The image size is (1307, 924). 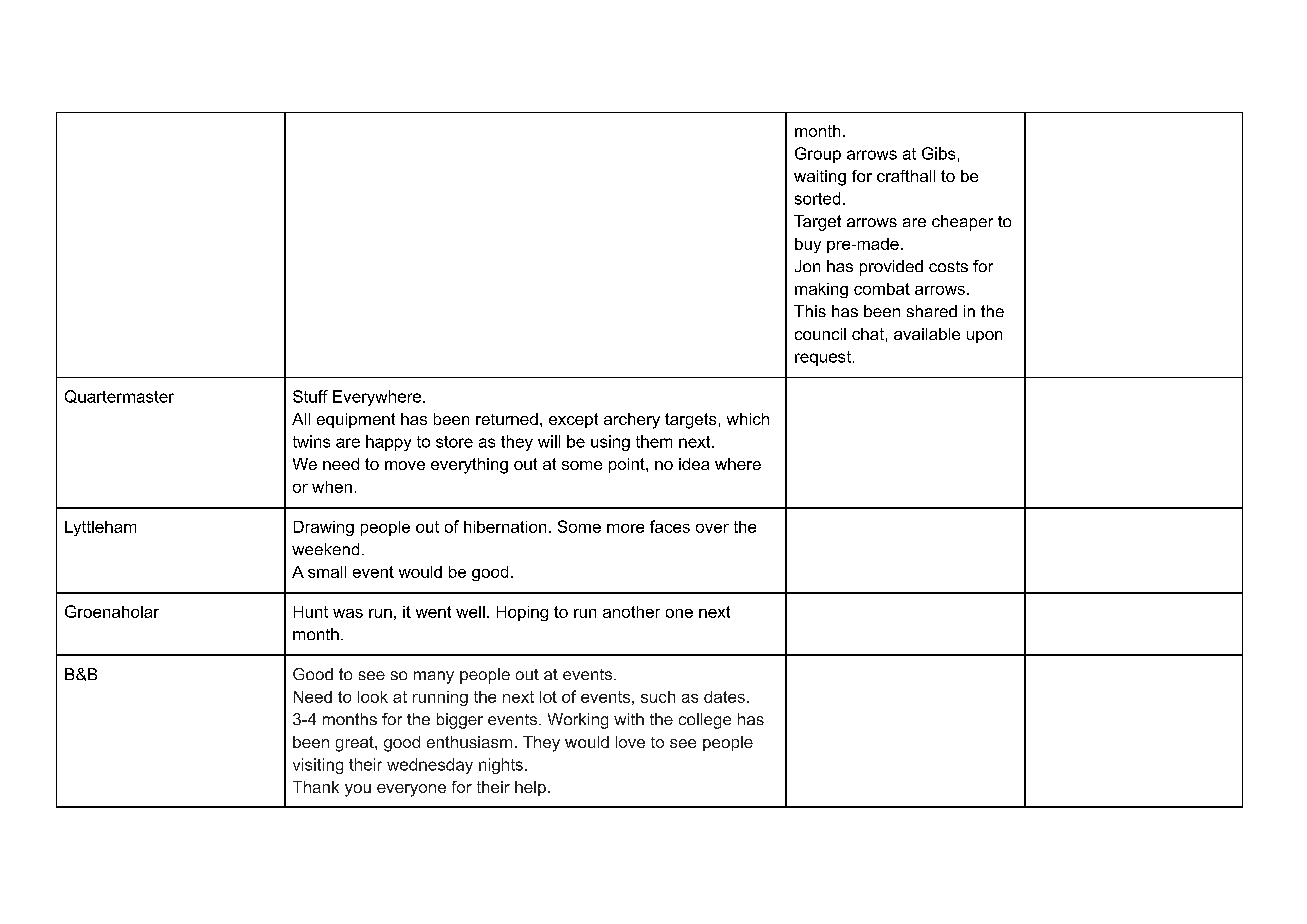 I want to click on visiting, so click(x=318, y=766).
